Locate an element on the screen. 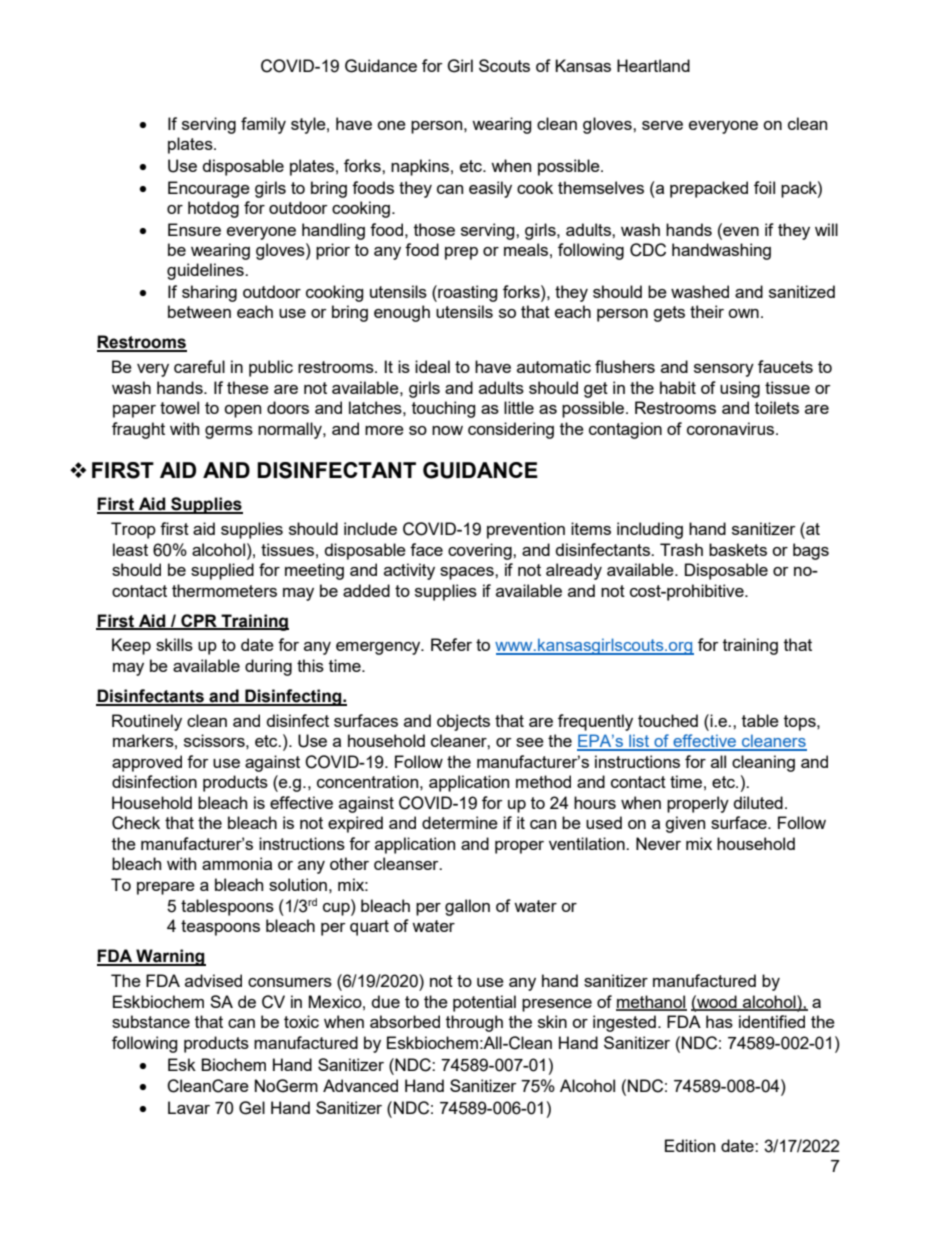 The image size is (952, 1233). determine is located at coordinates (460, 822).
